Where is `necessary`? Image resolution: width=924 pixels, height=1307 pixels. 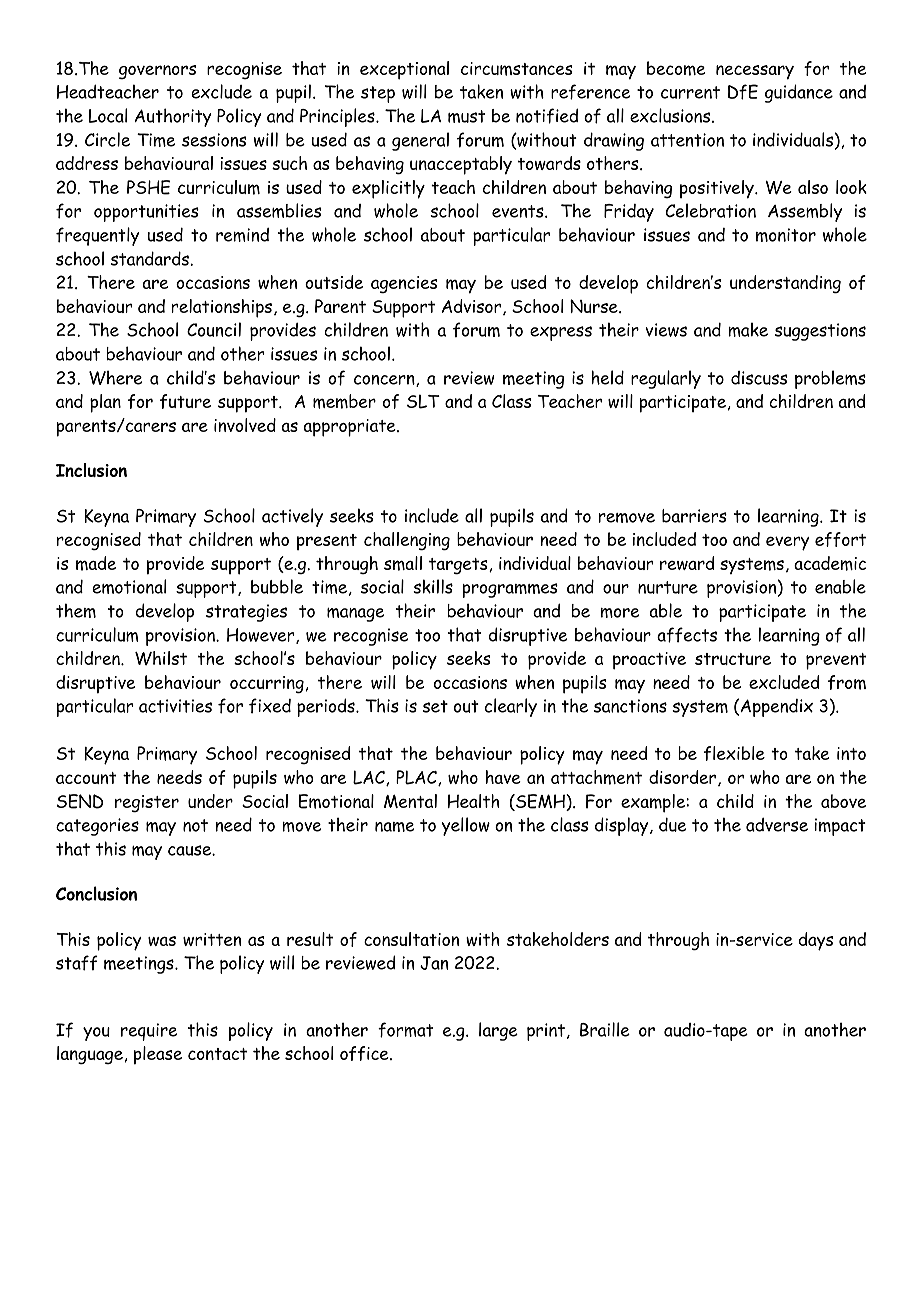
necessary is located at coordinates (755, 72).
